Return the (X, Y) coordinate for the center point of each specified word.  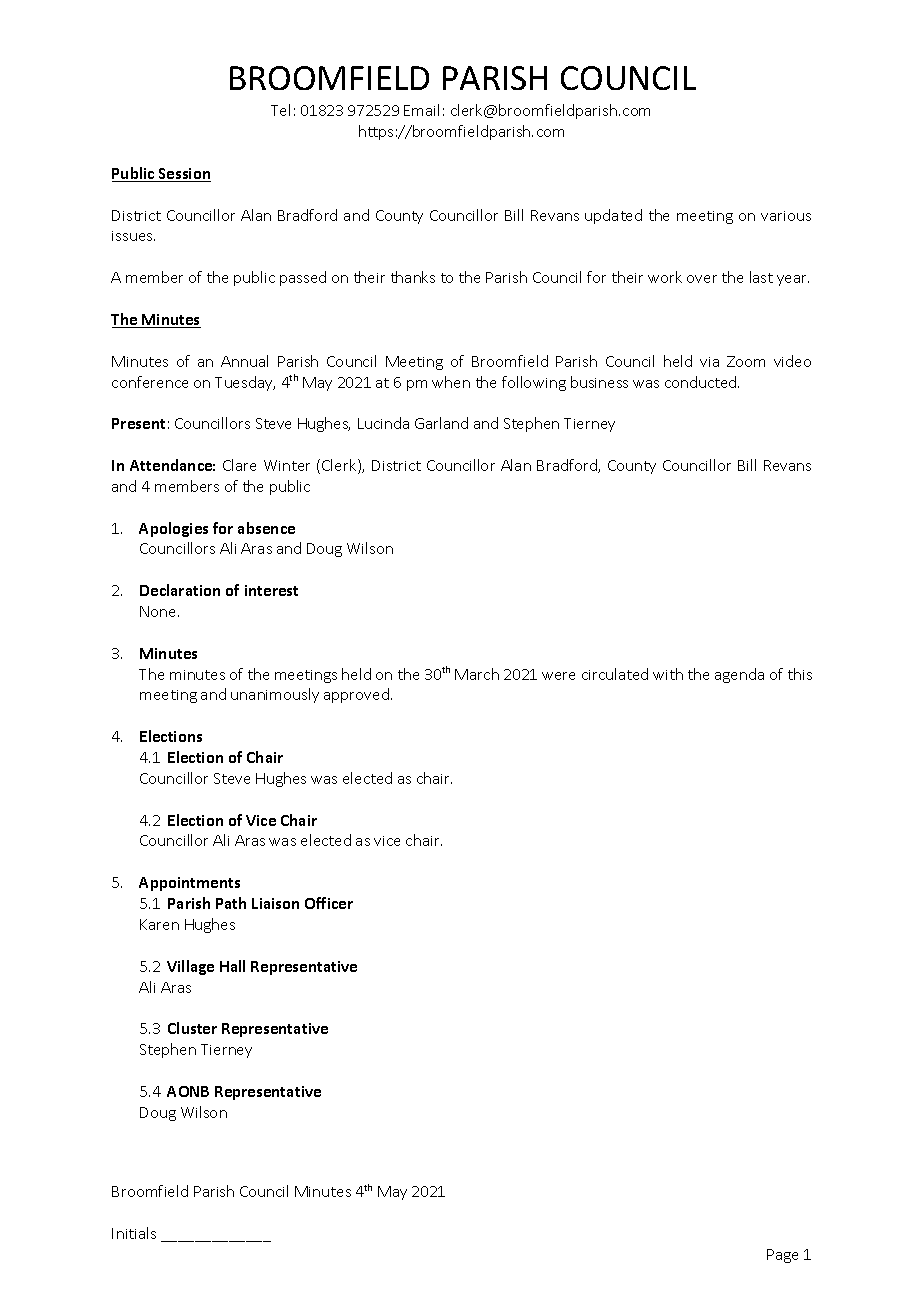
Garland (441, 423)
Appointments (189, 884)
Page (782, 1256)
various (786, 216)
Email (421, 110)
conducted (702, 382)
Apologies (173, 529)
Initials (134, 1233)
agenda (739, 675)
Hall (232, 966)
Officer (329, 903)
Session (184, 175)
